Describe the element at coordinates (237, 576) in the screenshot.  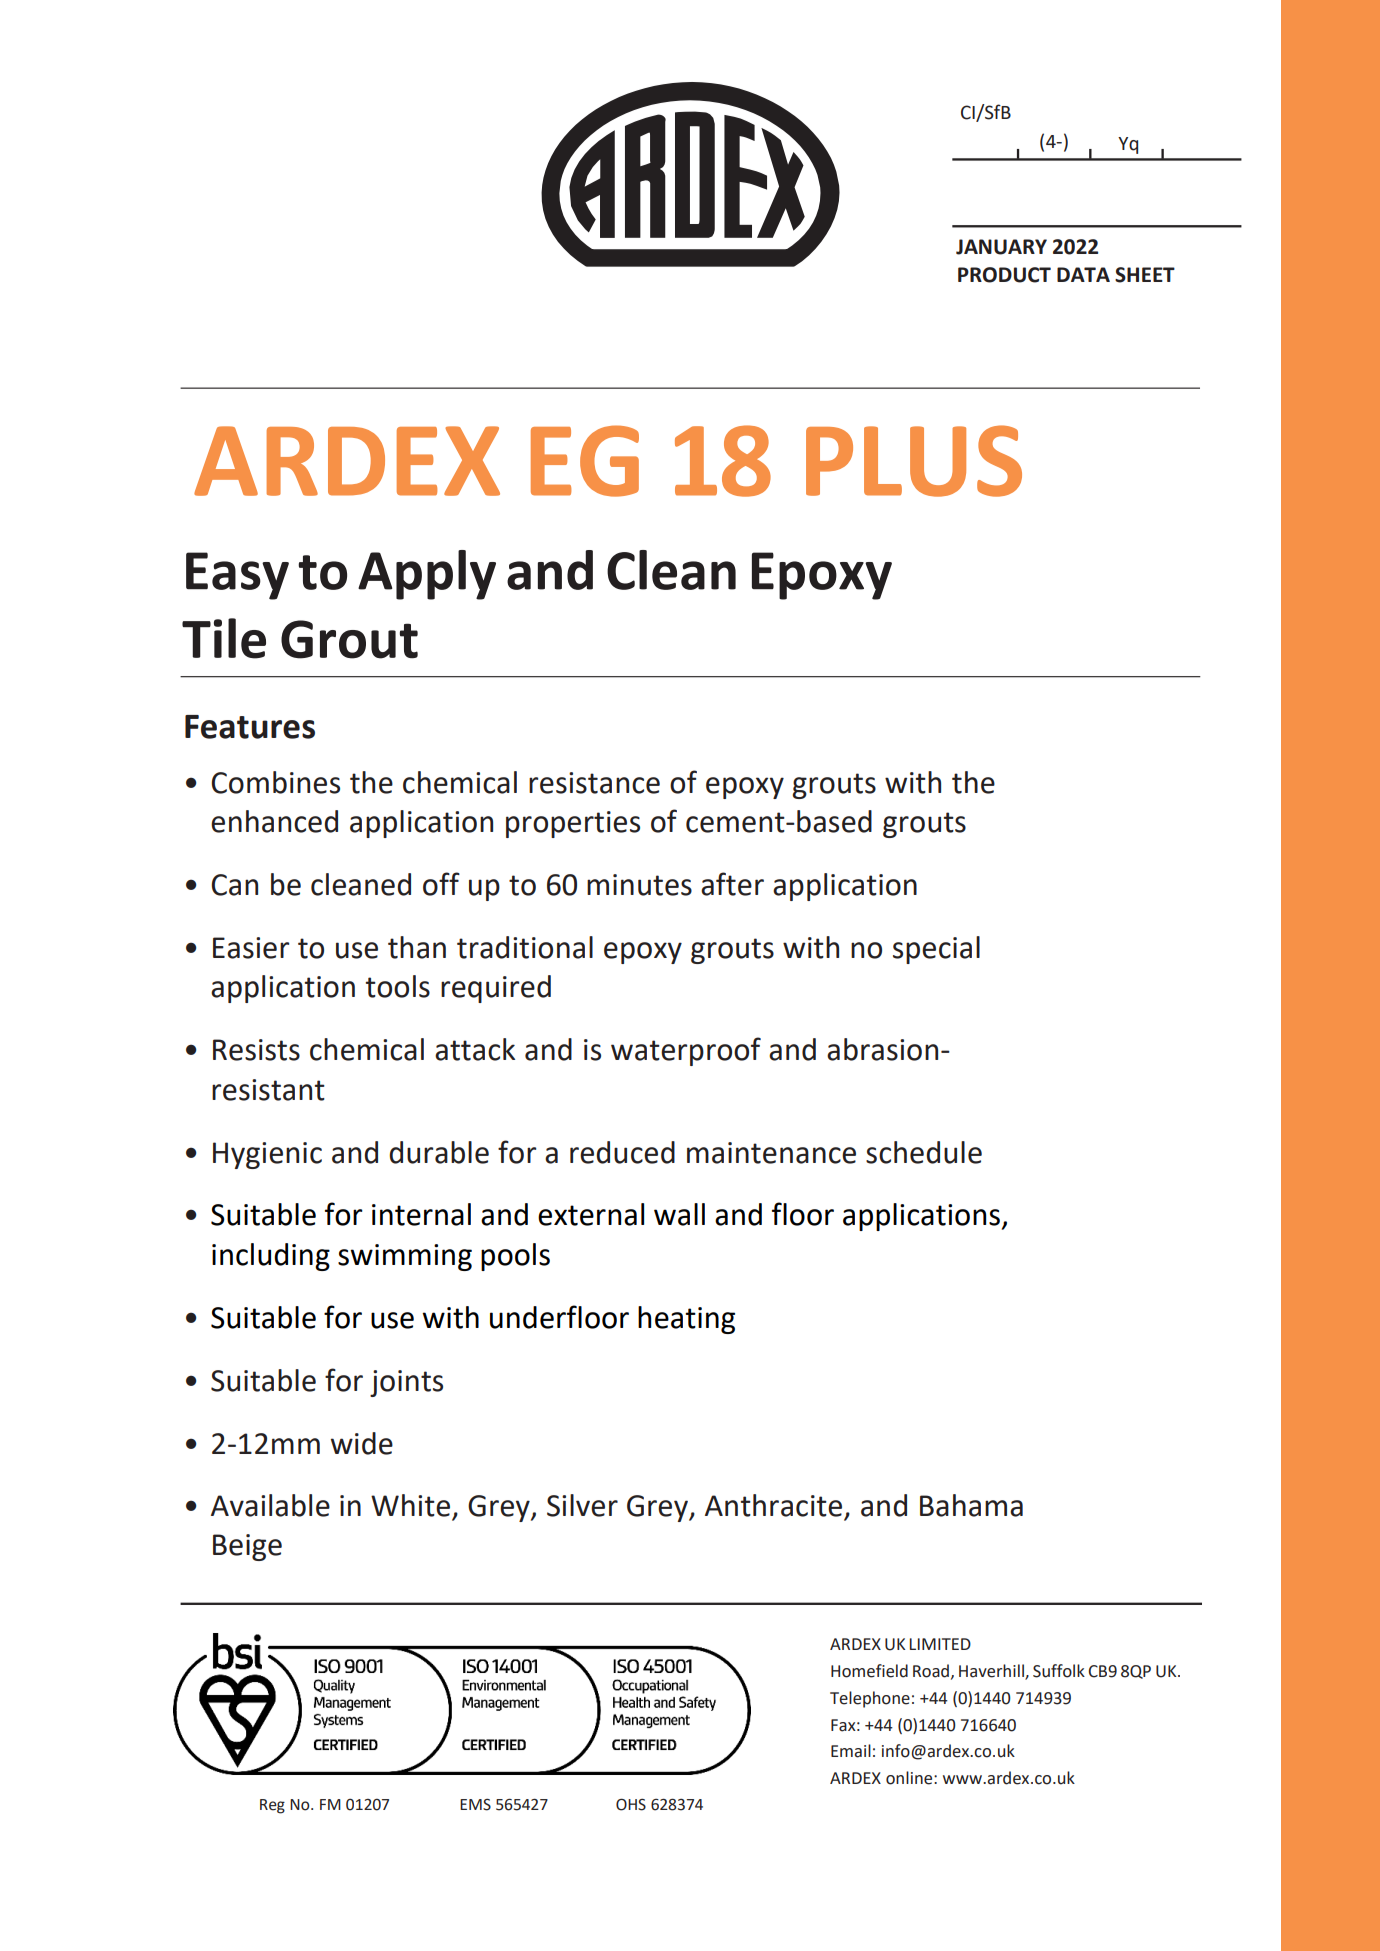
I see `Easy` at that location.
